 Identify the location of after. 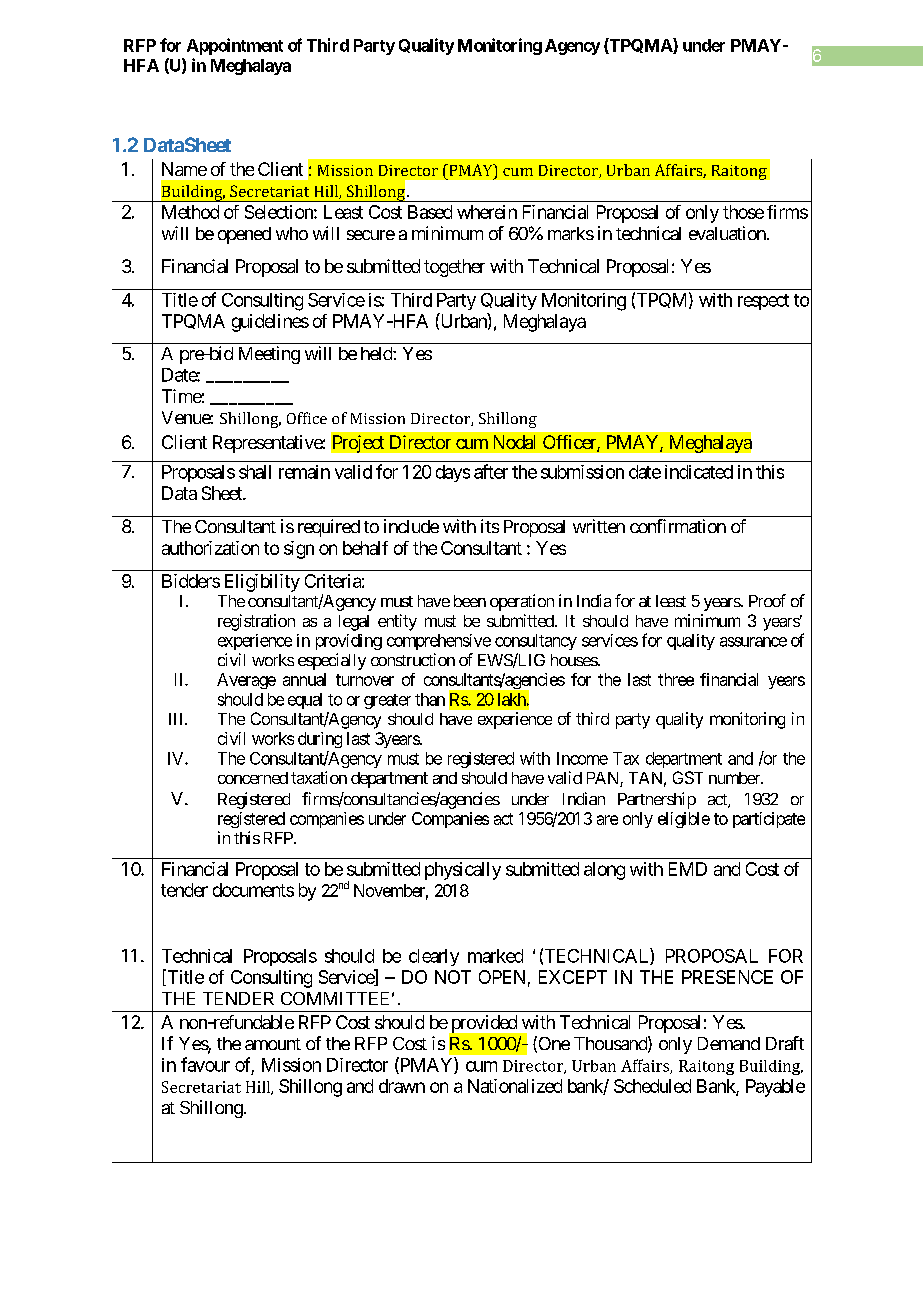
(491, 471).
